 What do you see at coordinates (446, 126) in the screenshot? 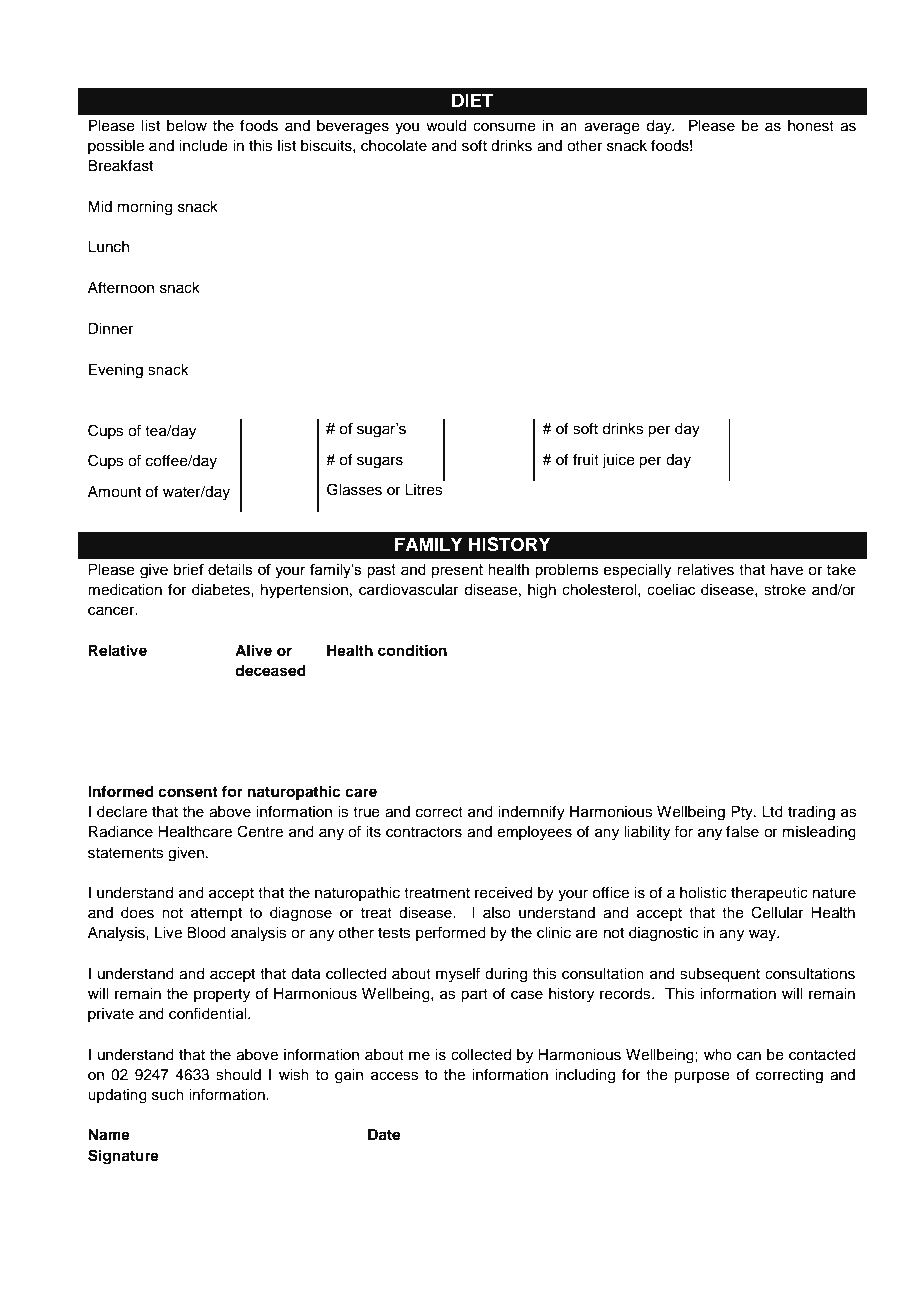
I see `would` at bounding box center [446, 126].
